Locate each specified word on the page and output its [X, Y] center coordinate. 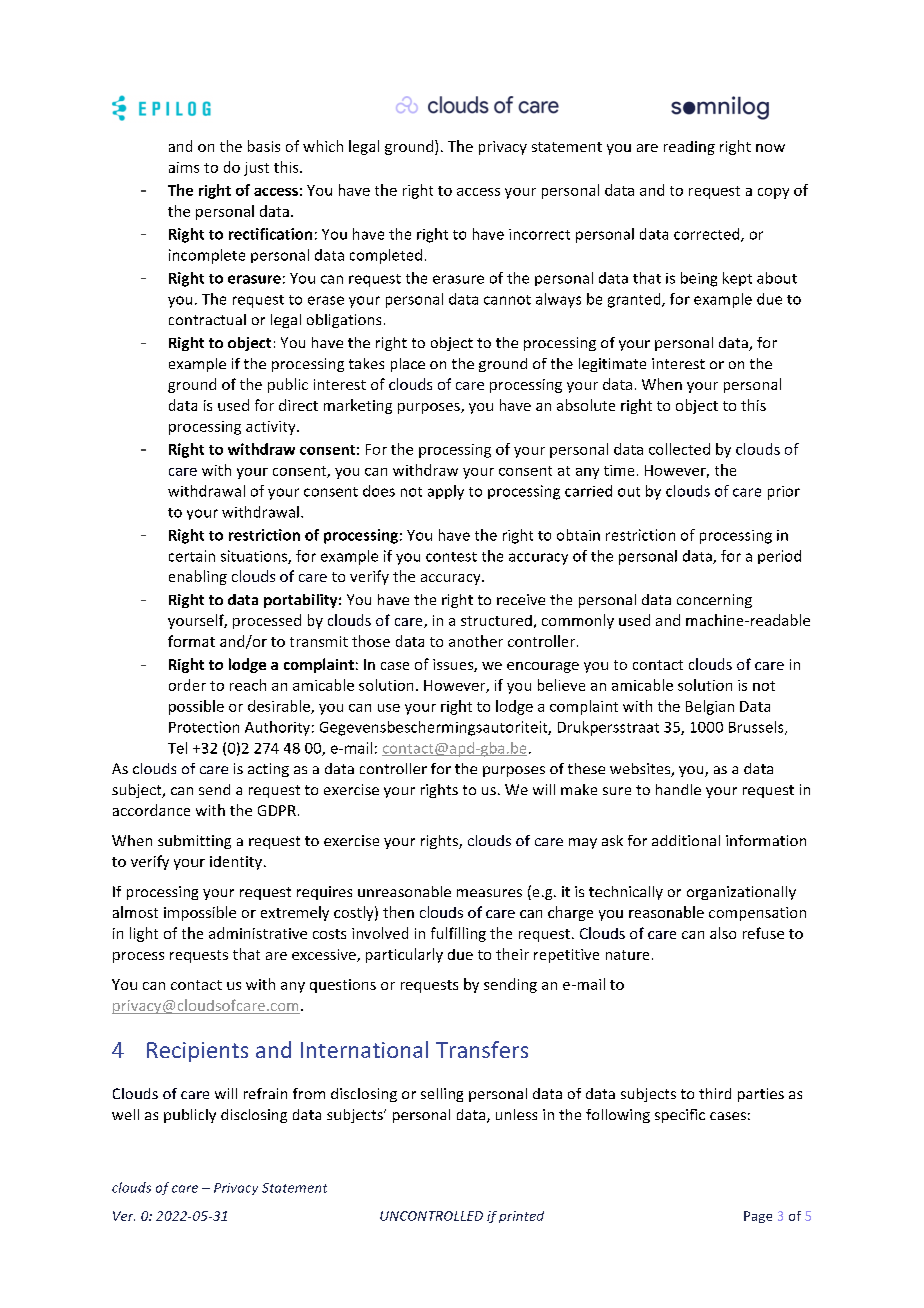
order [187, 685]
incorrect [539, 234]
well [125, 1114]
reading [689, 148]
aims [184, 167]
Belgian [710, 707]
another [476, 641]
